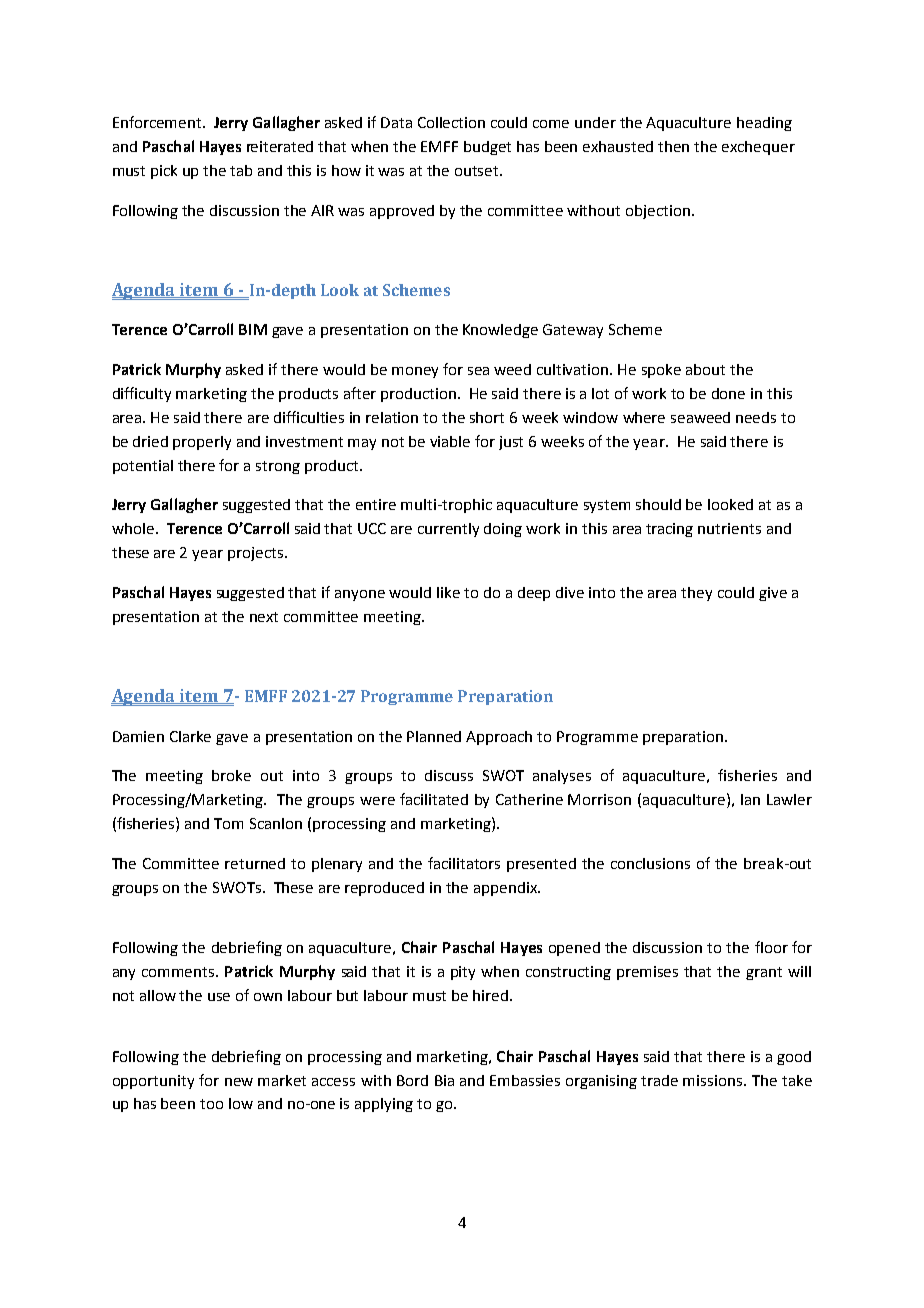 The width and height of the screenshot is (924, 1308). I want to click on tab, so click(241, 170).
